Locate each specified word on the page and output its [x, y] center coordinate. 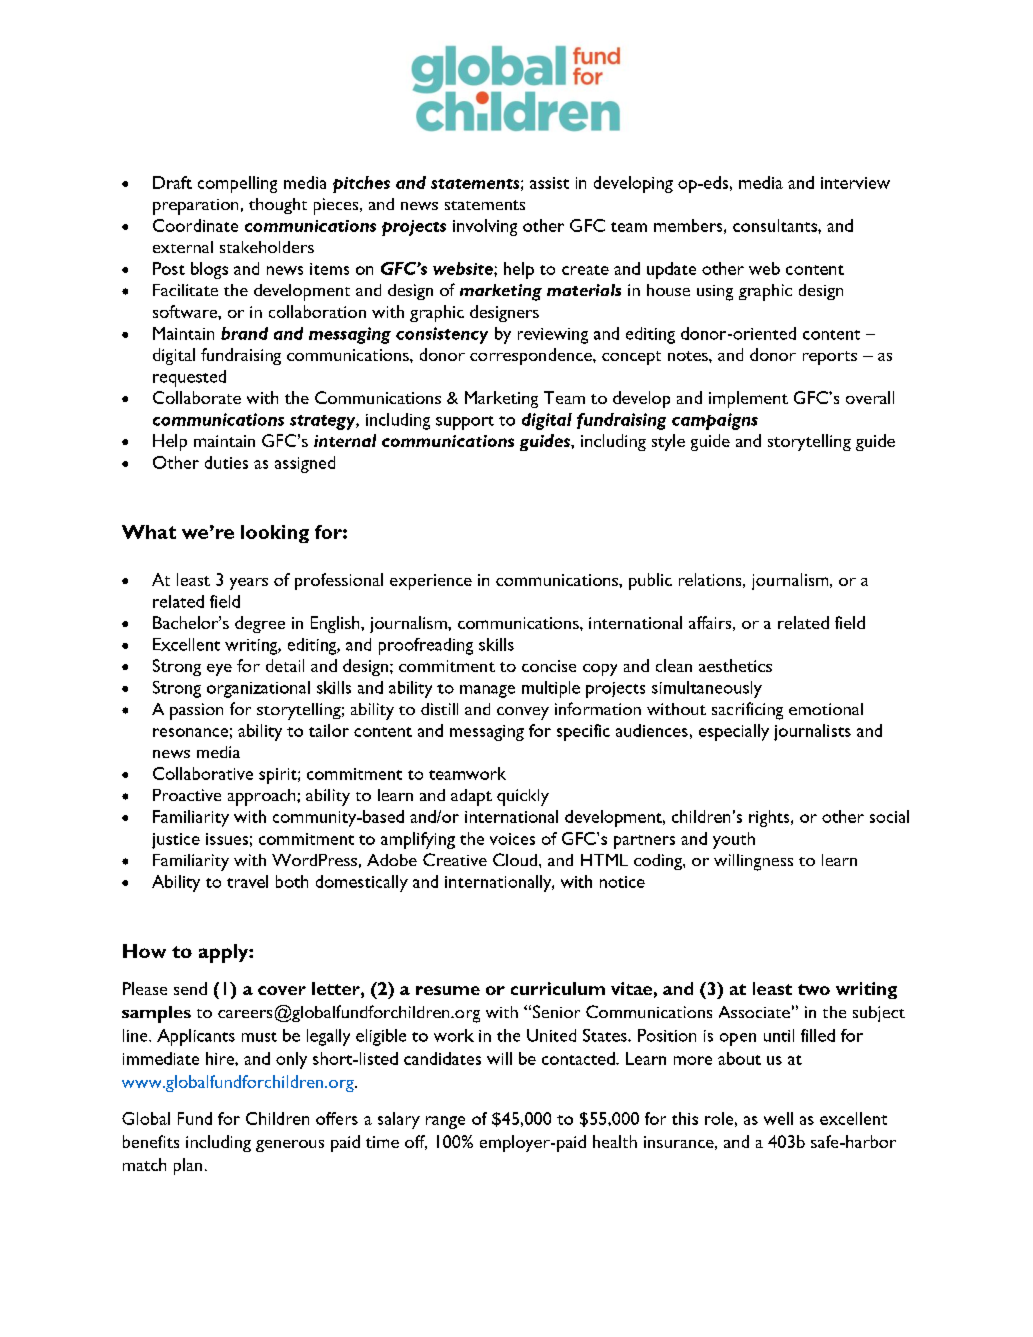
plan [188, 1166]
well [778, 1118]
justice [176, 841]
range [445, 1122]
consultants [776, 225]
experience [431, 582]
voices [512, 839]
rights [770, 818]
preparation [195, 207]
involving [485, 227]
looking [275, 534]
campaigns [715, 421]
